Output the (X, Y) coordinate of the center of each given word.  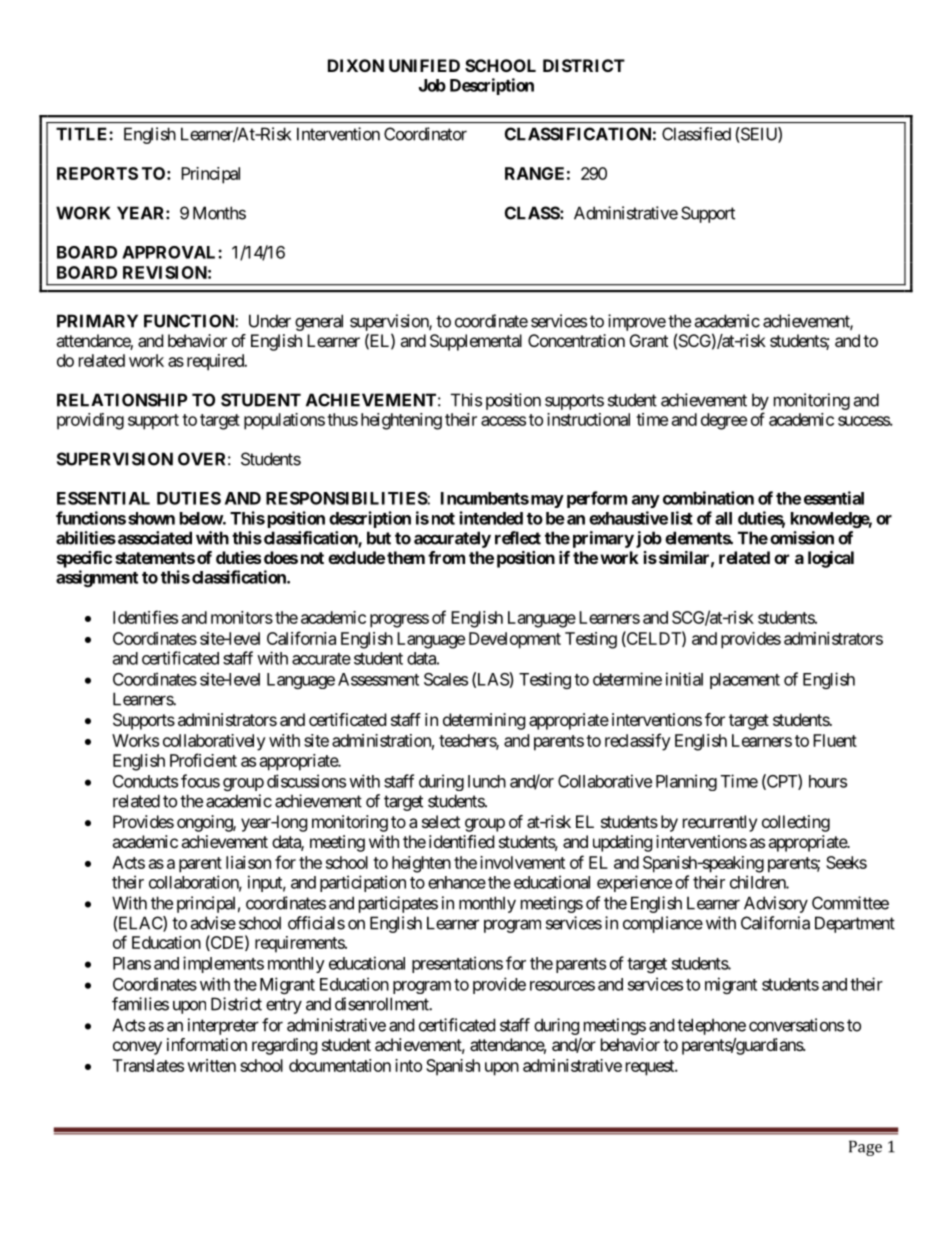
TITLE (83, 134)
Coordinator (425, 134)
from (446, 557)
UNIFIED (424, 65)
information (207, 1044)
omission (802, 538)
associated (153, 538)
